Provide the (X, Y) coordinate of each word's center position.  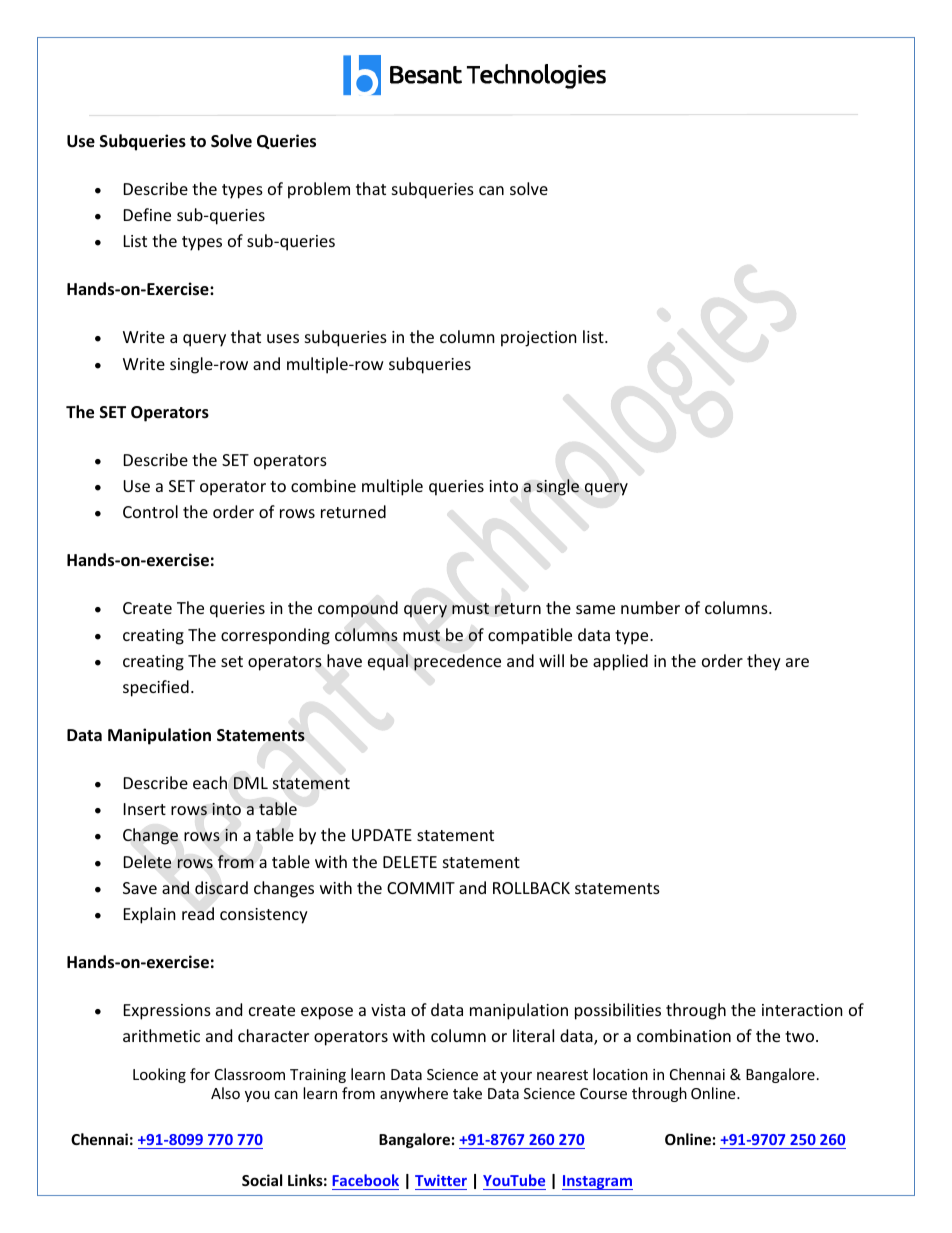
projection (539, 339)
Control (150, 511)
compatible (530, 636)
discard (221, 888)
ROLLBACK (531, 888)
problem (319, 190)
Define (147, 214)
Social (262, 1180)
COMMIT (421, 888)
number (650, 607)
